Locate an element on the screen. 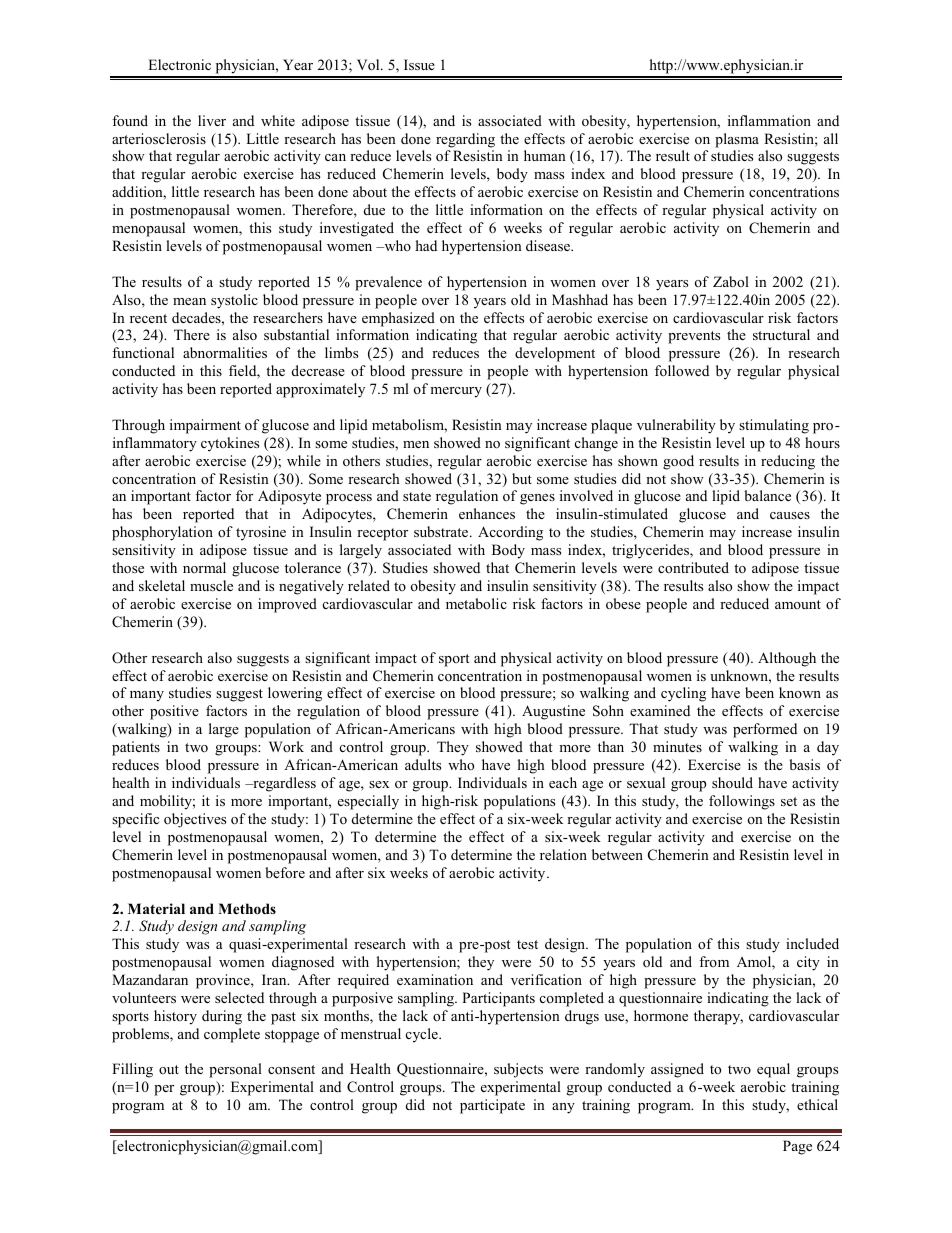 The height and width of the screenshot is (1233, 952). regarding is located at coordinates (465, 140).
